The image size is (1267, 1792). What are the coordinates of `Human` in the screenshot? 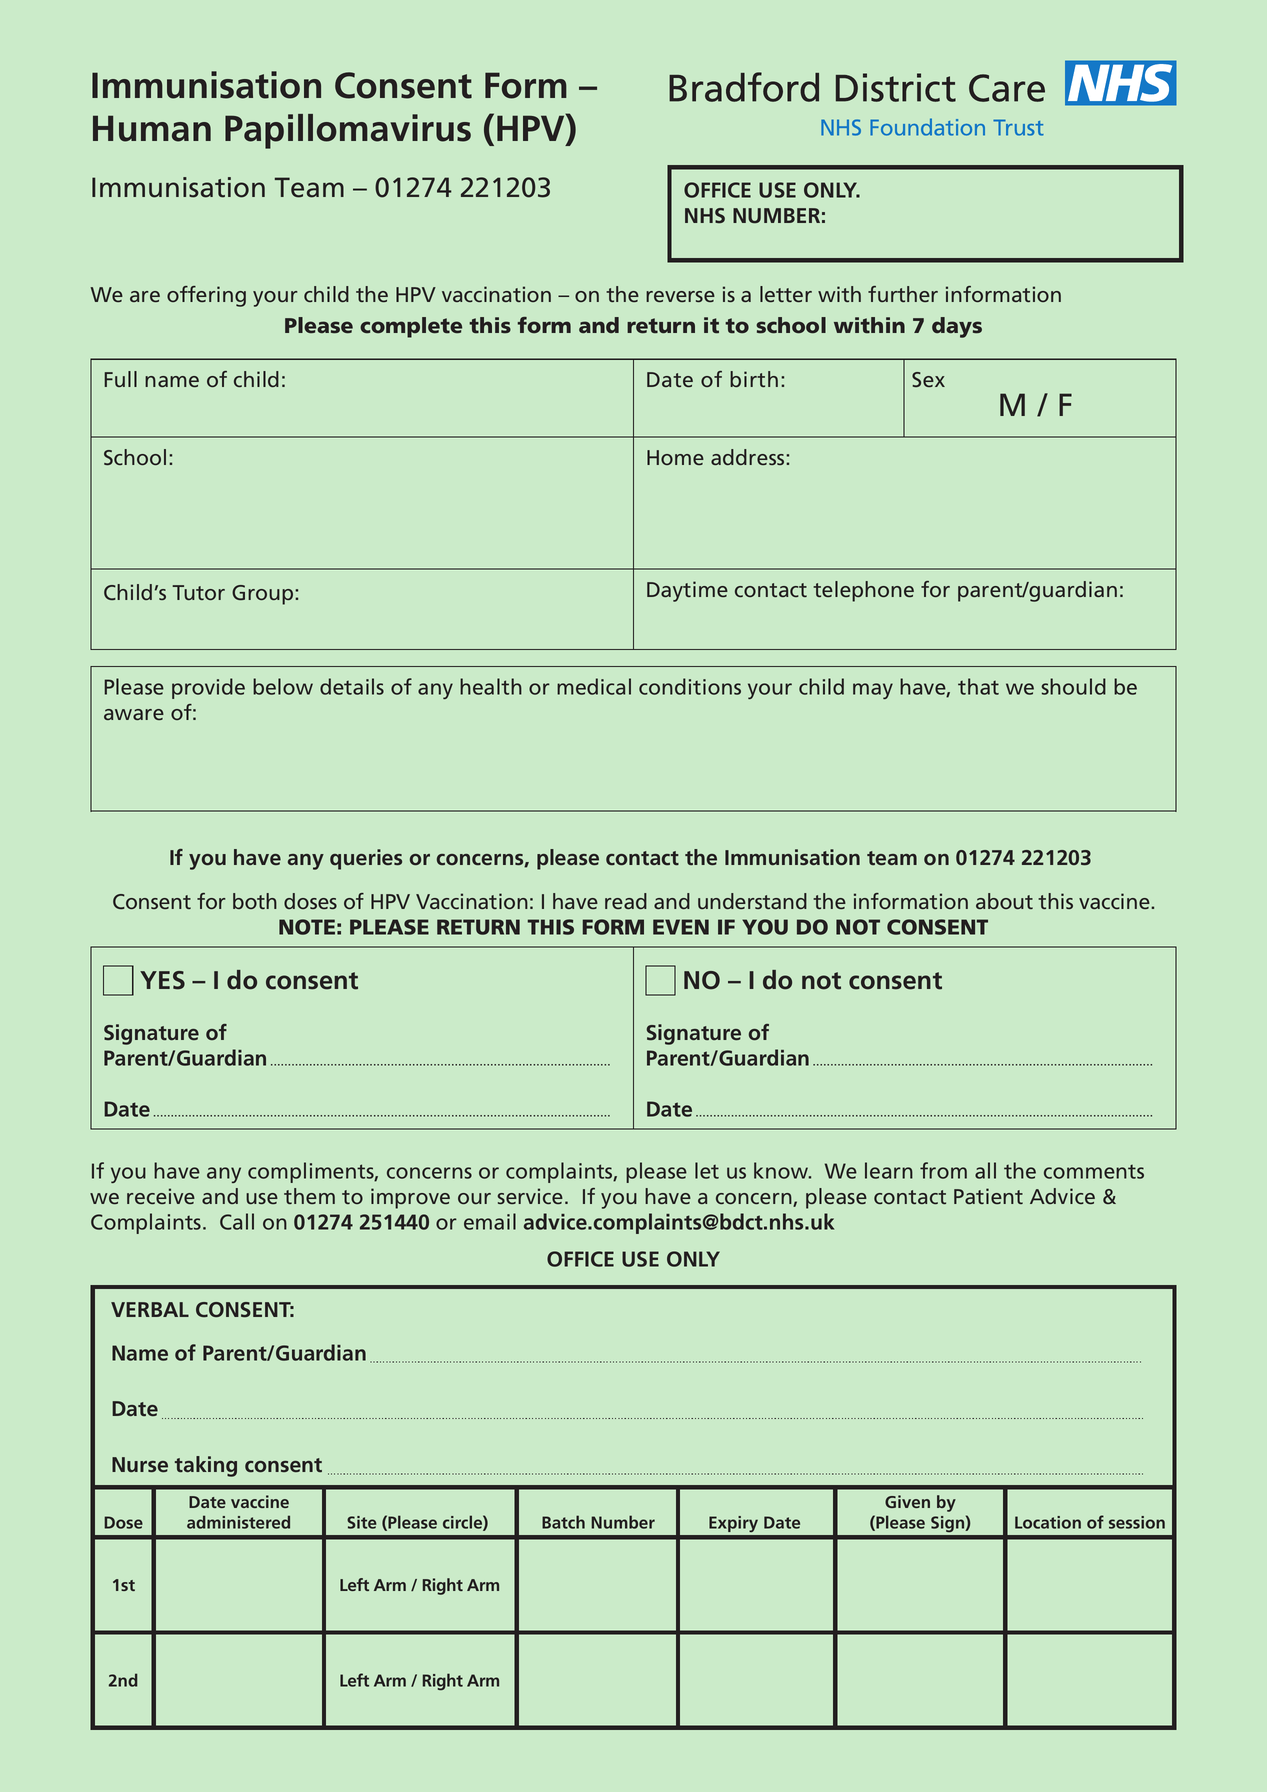 It's located at (152, 128).
